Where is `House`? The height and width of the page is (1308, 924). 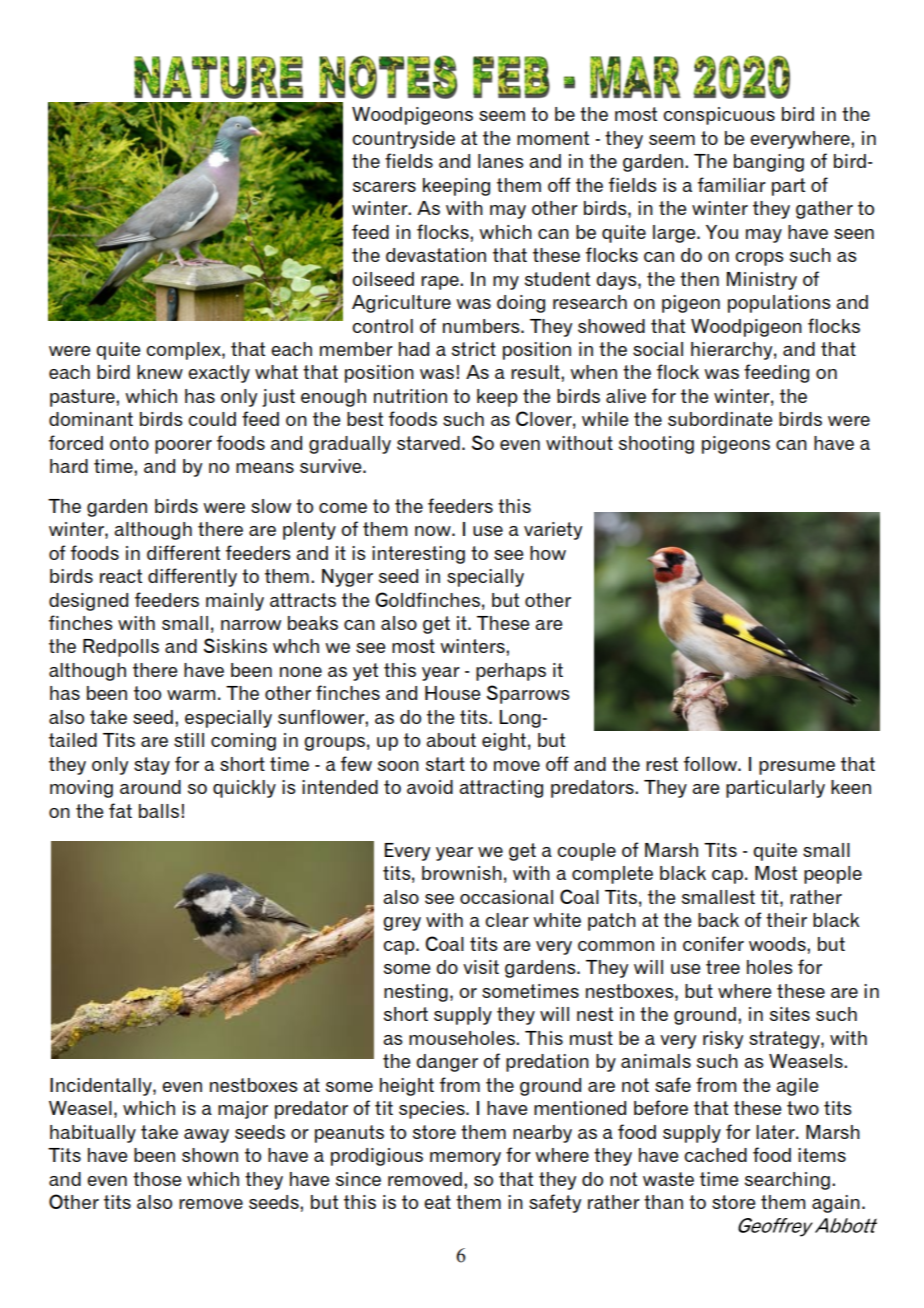
House is located at coordinates (452, 693).
